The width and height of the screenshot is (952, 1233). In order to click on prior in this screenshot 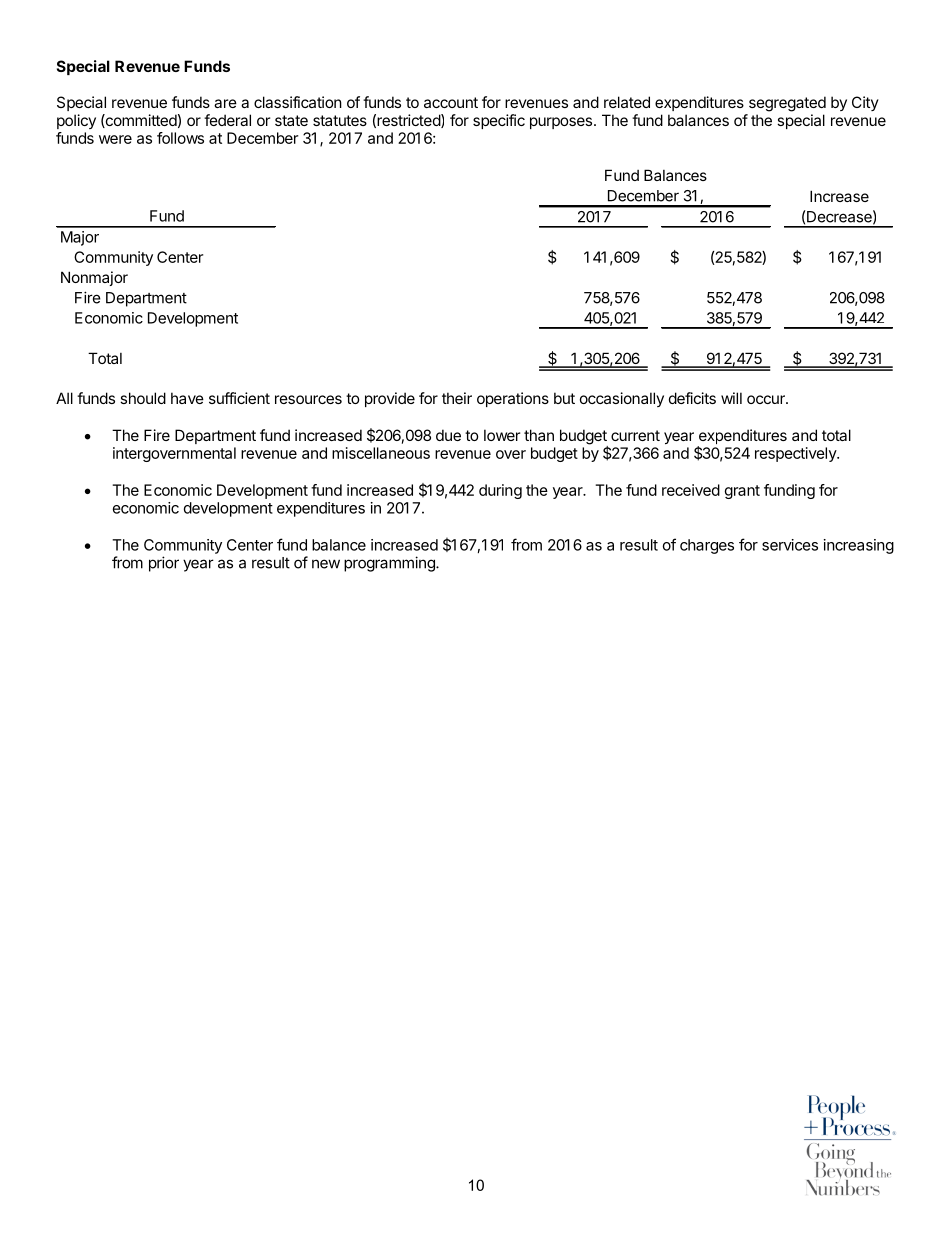, I will do `click(164, 564)`.
